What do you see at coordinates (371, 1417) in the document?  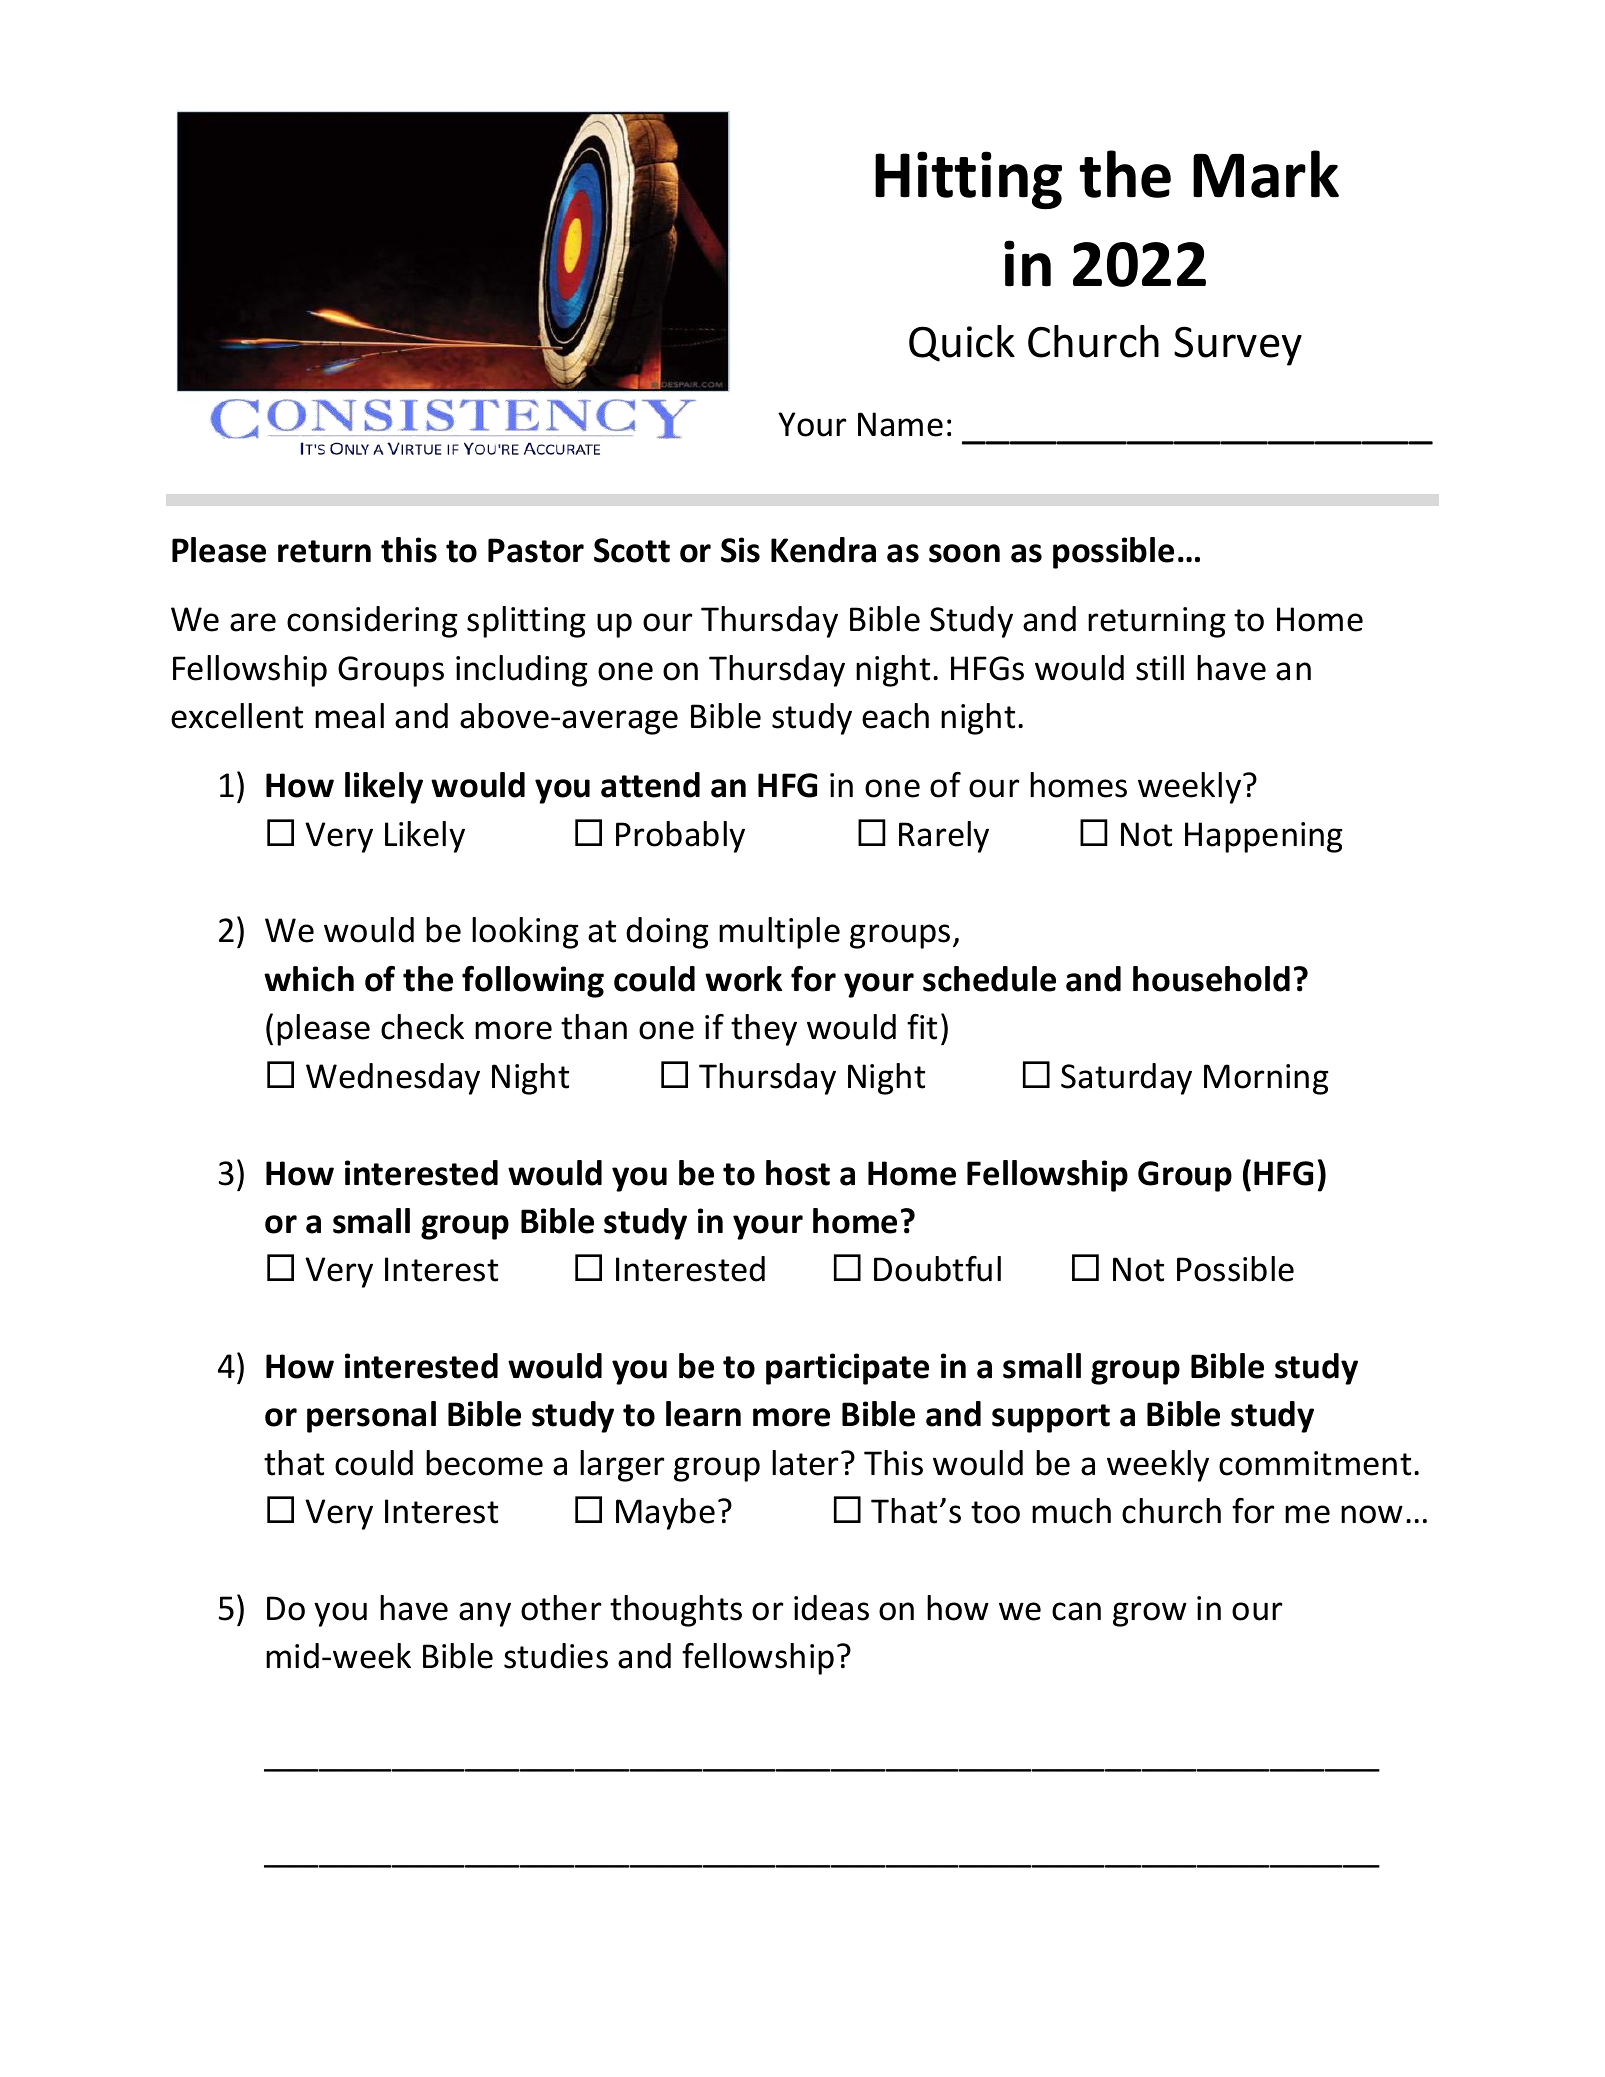 I see `personal` at bounding box center [371, 1417].
